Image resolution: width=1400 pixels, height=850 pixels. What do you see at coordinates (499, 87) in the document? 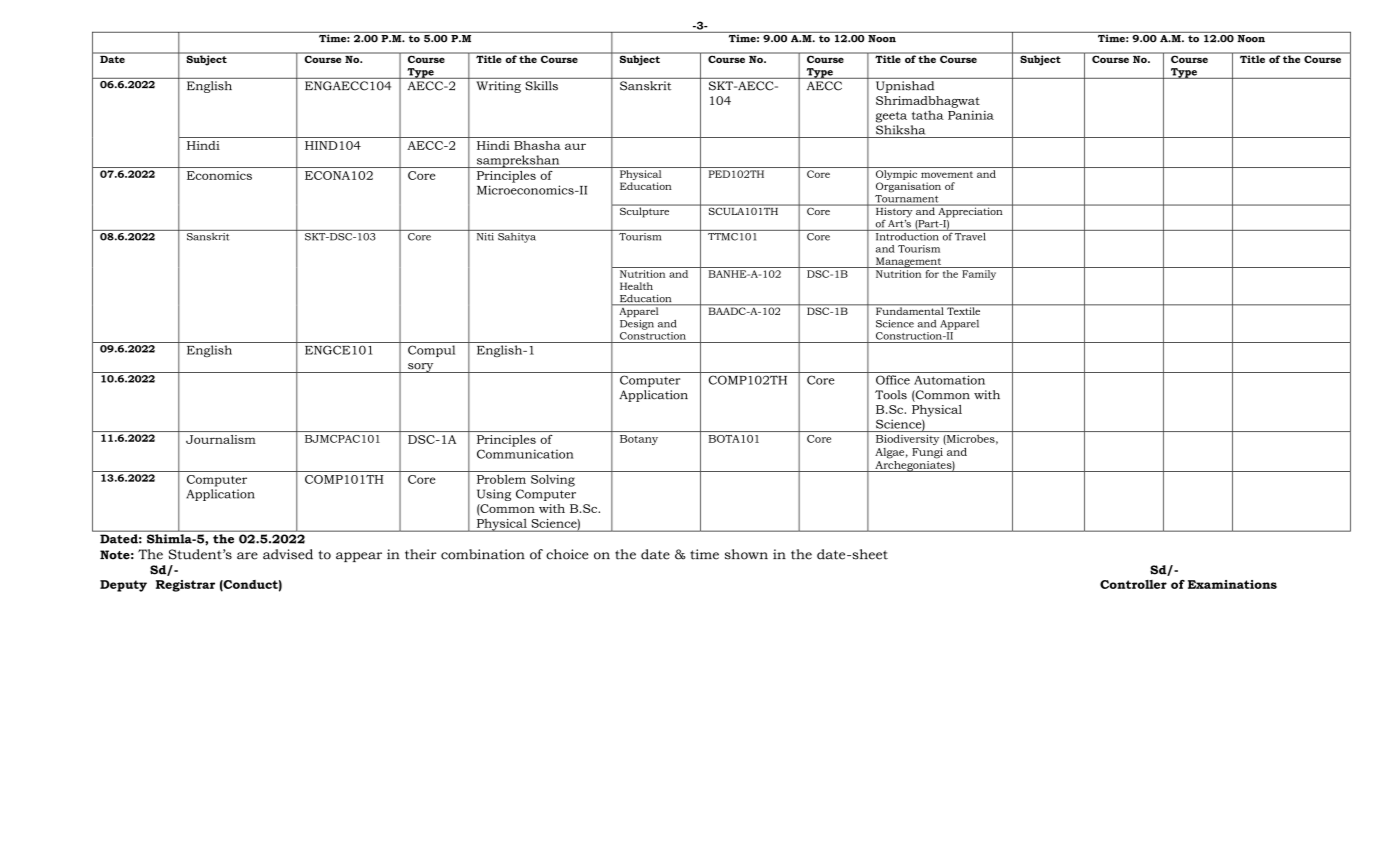
I see `Writing` at bounding box center [499, 87].
